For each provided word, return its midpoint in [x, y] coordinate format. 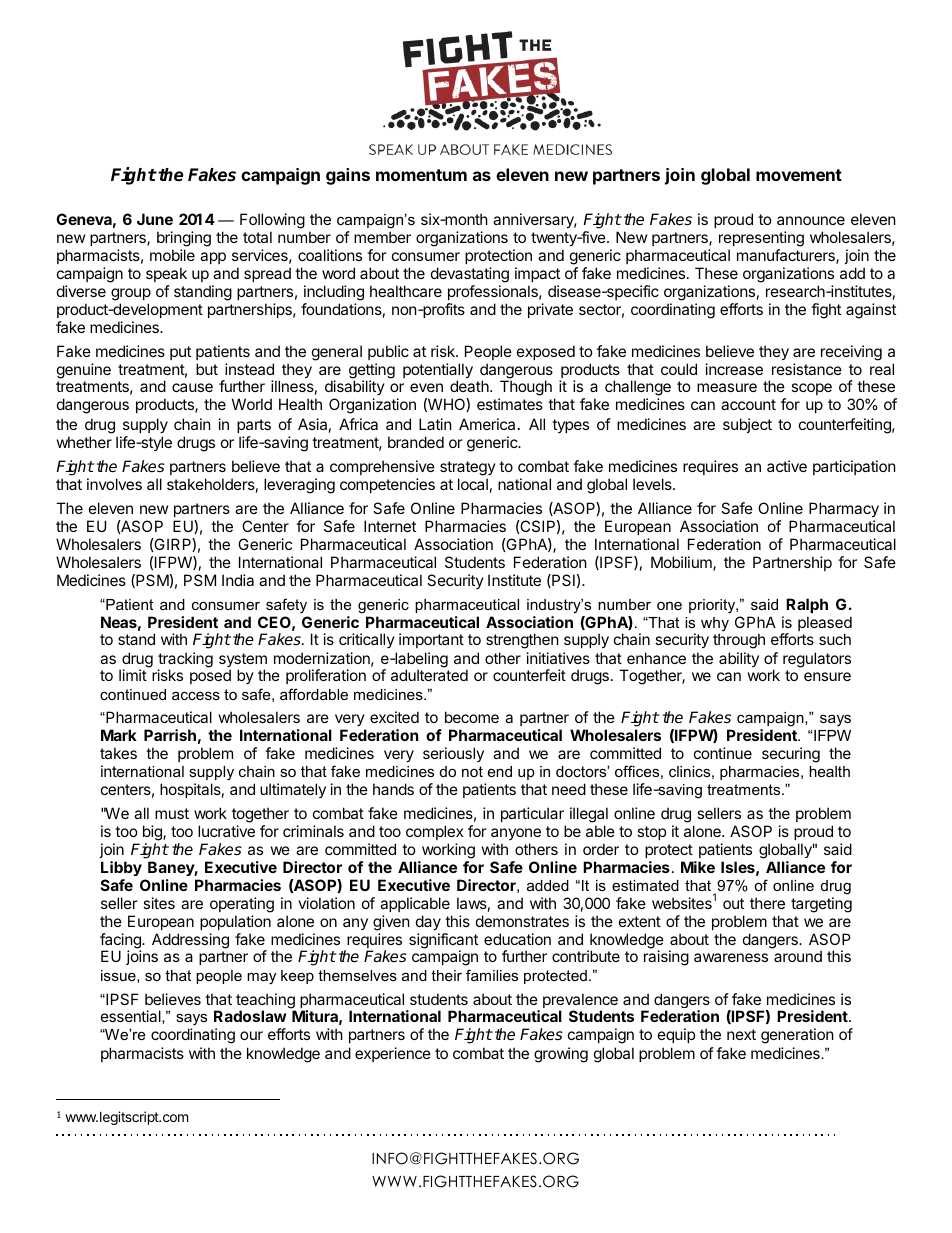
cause [192, 387]
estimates [510, 404]
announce [811, 220]
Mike [698, 867]
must [172, 813]
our [251, 1035]
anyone [516, 834]
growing [561, 1055]
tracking [185, 661]
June [155, 219]
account [748, 404]
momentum [421, 175]
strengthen [522, 641]
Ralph [807, 605]
